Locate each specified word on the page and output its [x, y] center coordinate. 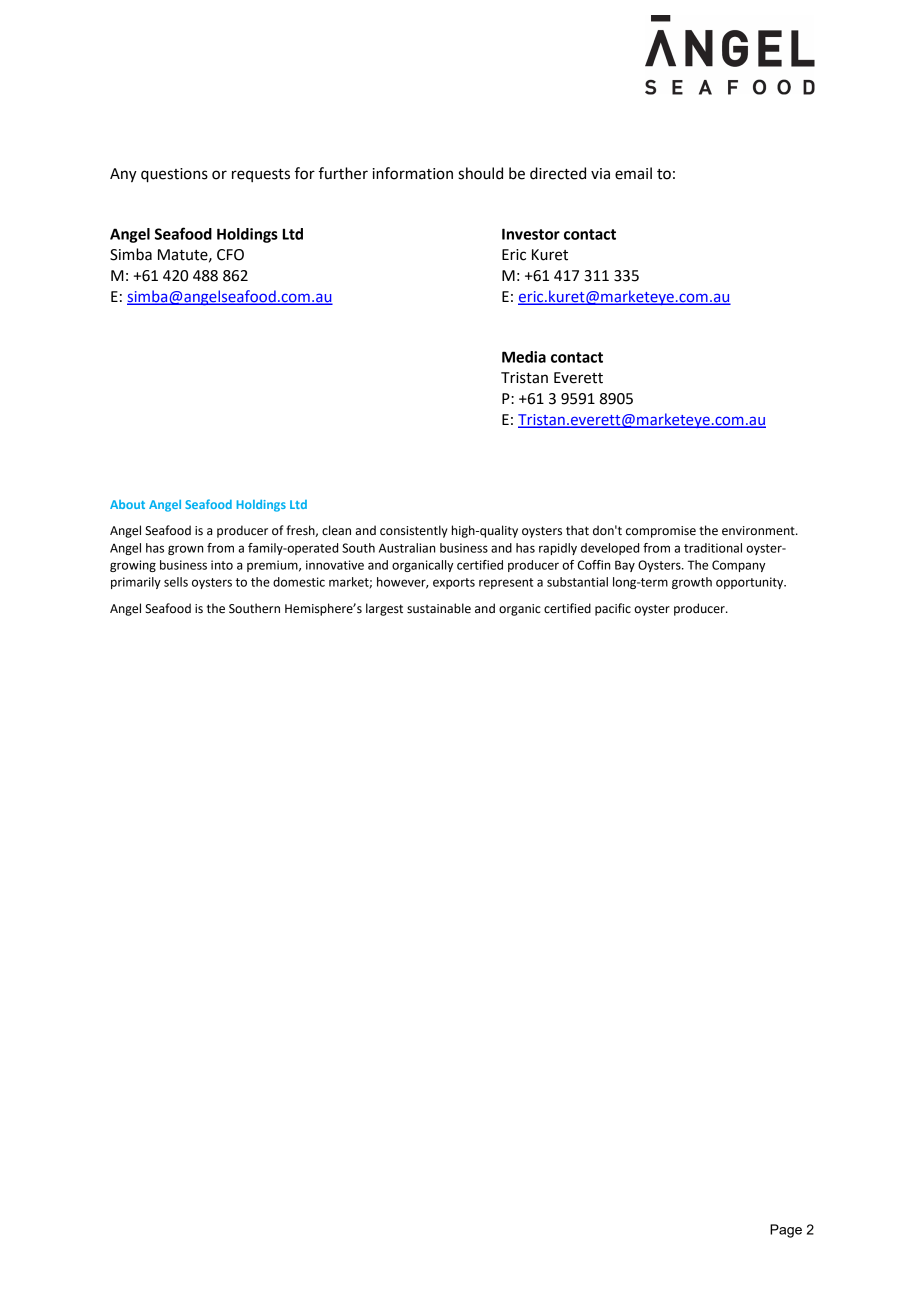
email [633, 173]
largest [384, 609]
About [127, 504]
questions [174, 175]
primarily [136, 583]
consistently [414, 531]
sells [176, 582]
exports [454, 583]
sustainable [439, 608]
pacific [613, 609]
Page [786, 1231]
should [480, 173]
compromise [661, 532]
